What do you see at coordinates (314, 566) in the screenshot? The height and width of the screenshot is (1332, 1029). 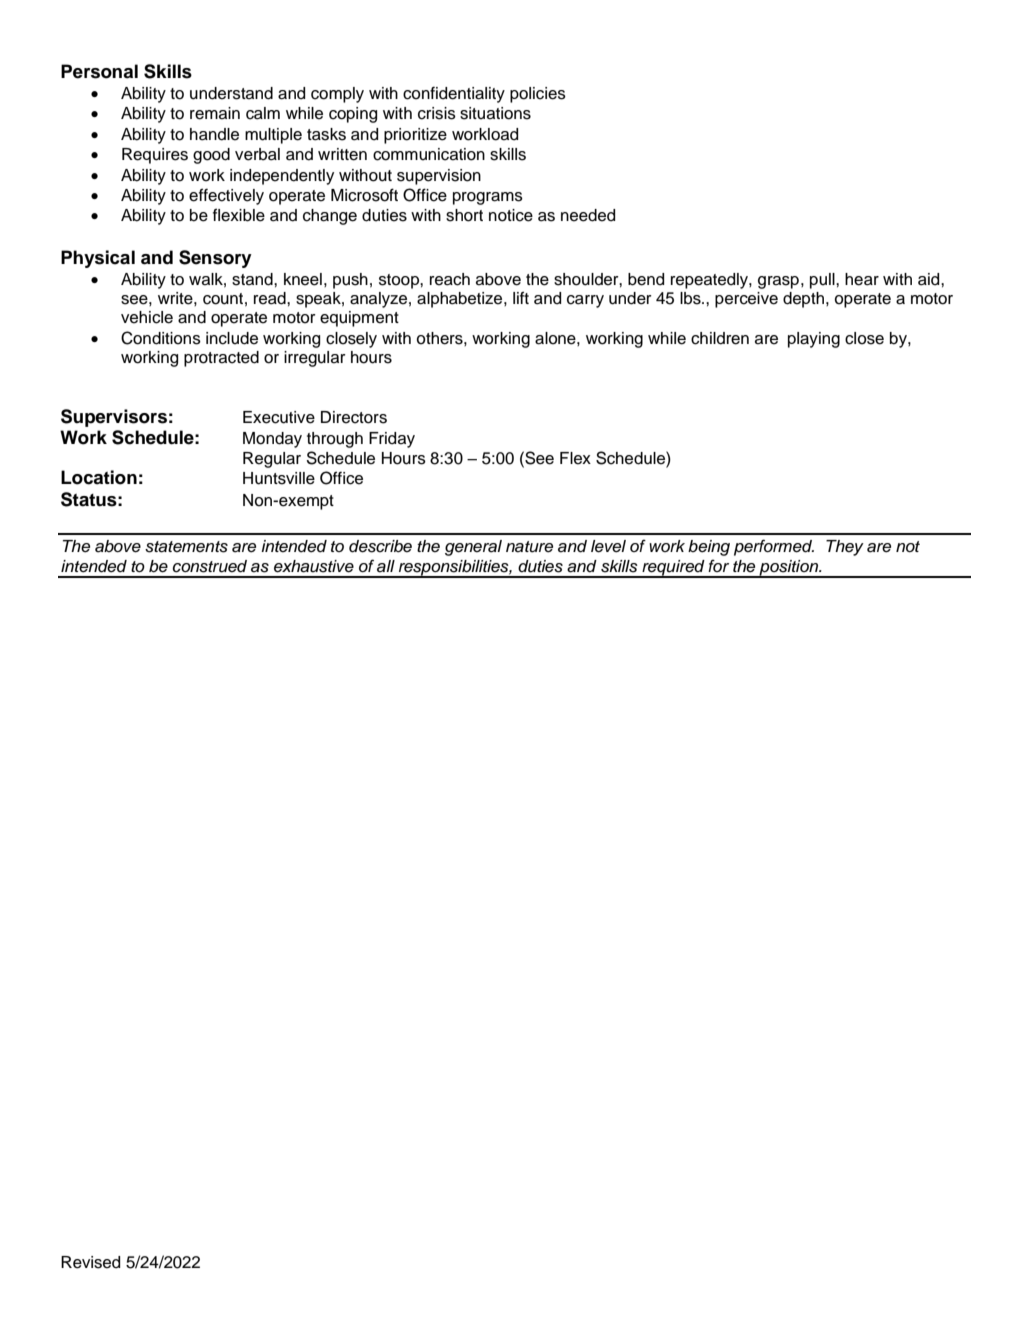 I see `exhaustive` at bounding box center [314, 566].
